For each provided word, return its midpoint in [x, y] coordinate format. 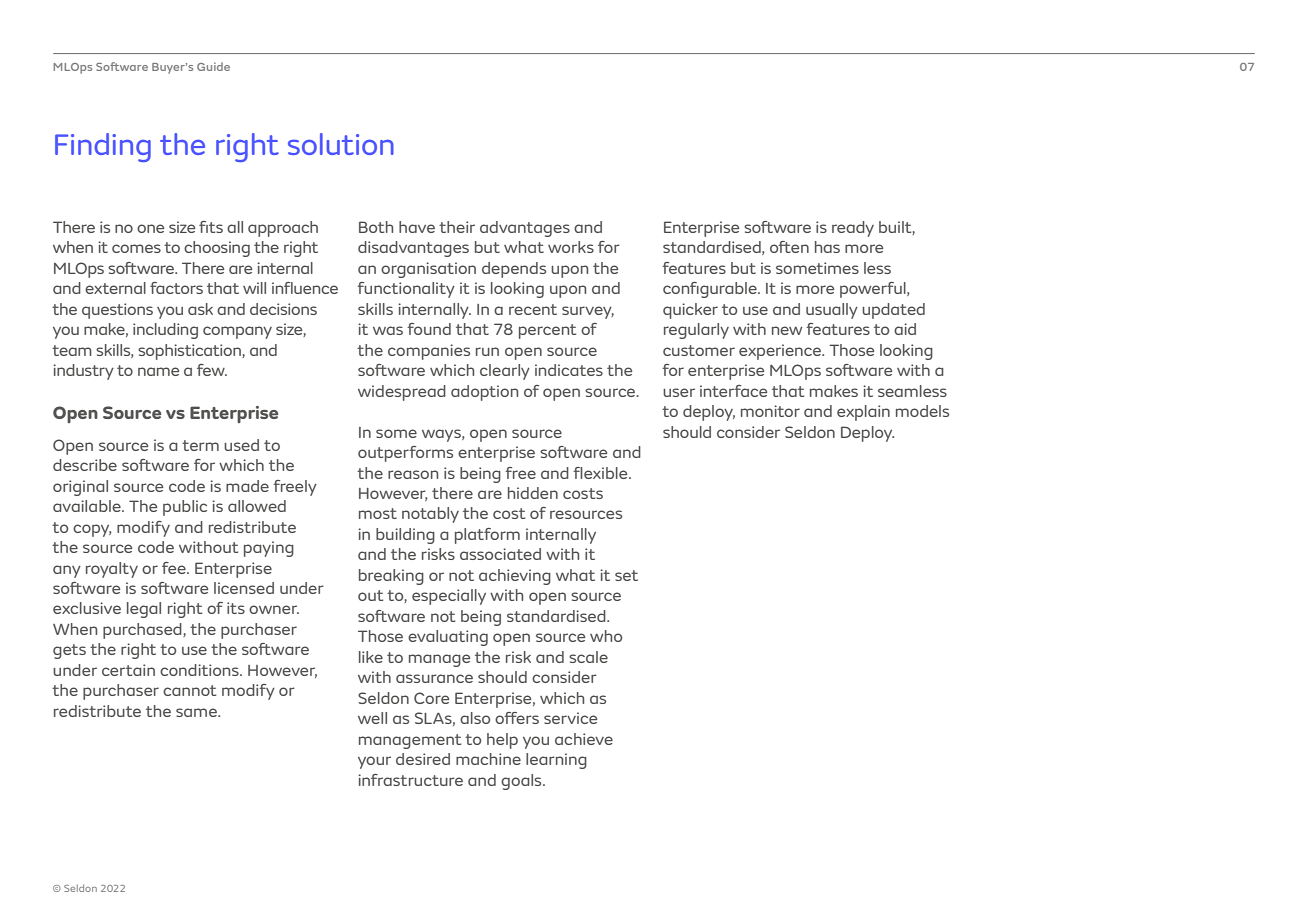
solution [341, 144]
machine [488, 759]
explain [863, 413]
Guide [213, 66]
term [200, 445]
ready [853, 229]
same [197, 712]
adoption [484, 393]
